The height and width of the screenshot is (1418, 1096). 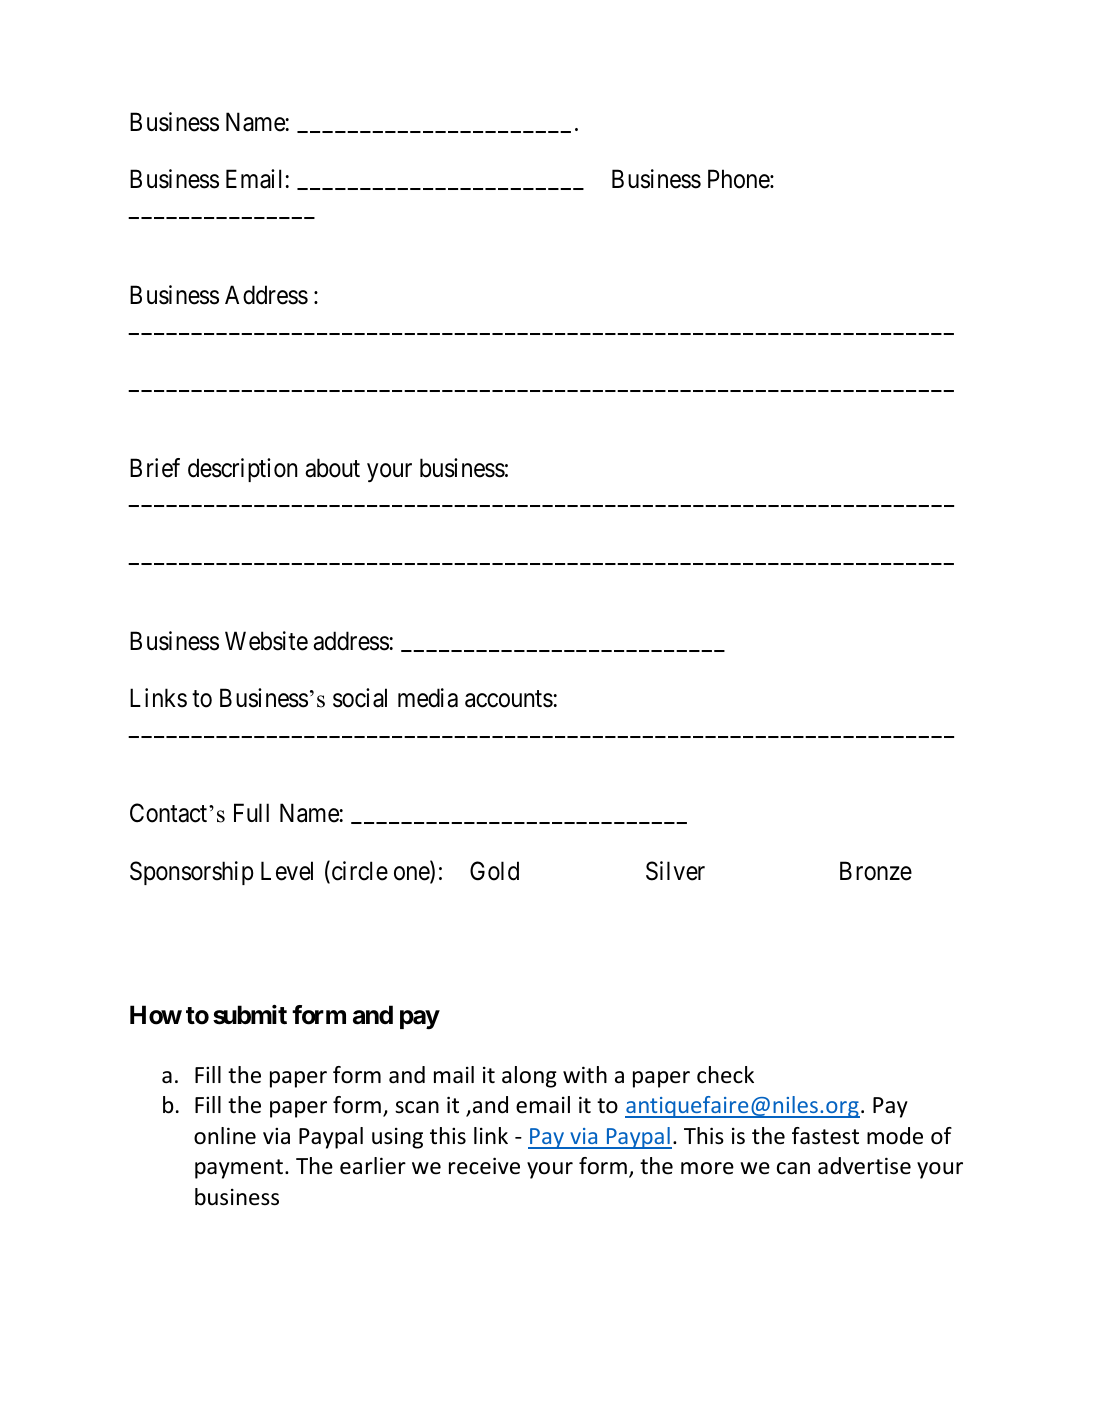 What do you see at coordinates (876, 871) in the screenshot?
I see `Bronze` at bounding box center [876, 871].
